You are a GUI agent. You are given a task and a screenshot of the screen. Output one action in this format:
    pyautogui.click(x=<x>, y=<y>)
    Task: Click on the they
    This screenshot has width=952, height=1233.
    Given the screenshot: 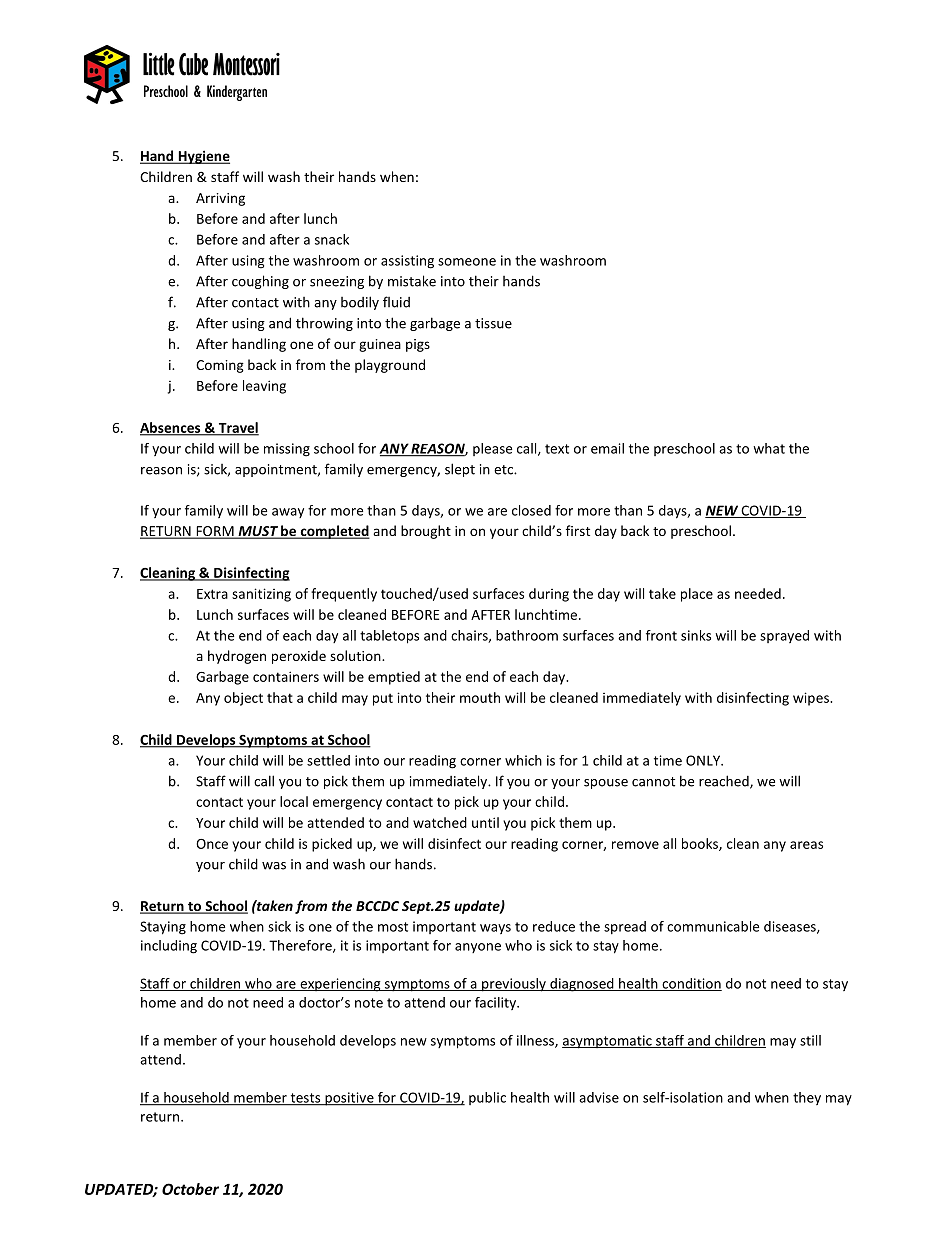 What is the action you would take?
    pyautogui.click(x=807, y=1098)
